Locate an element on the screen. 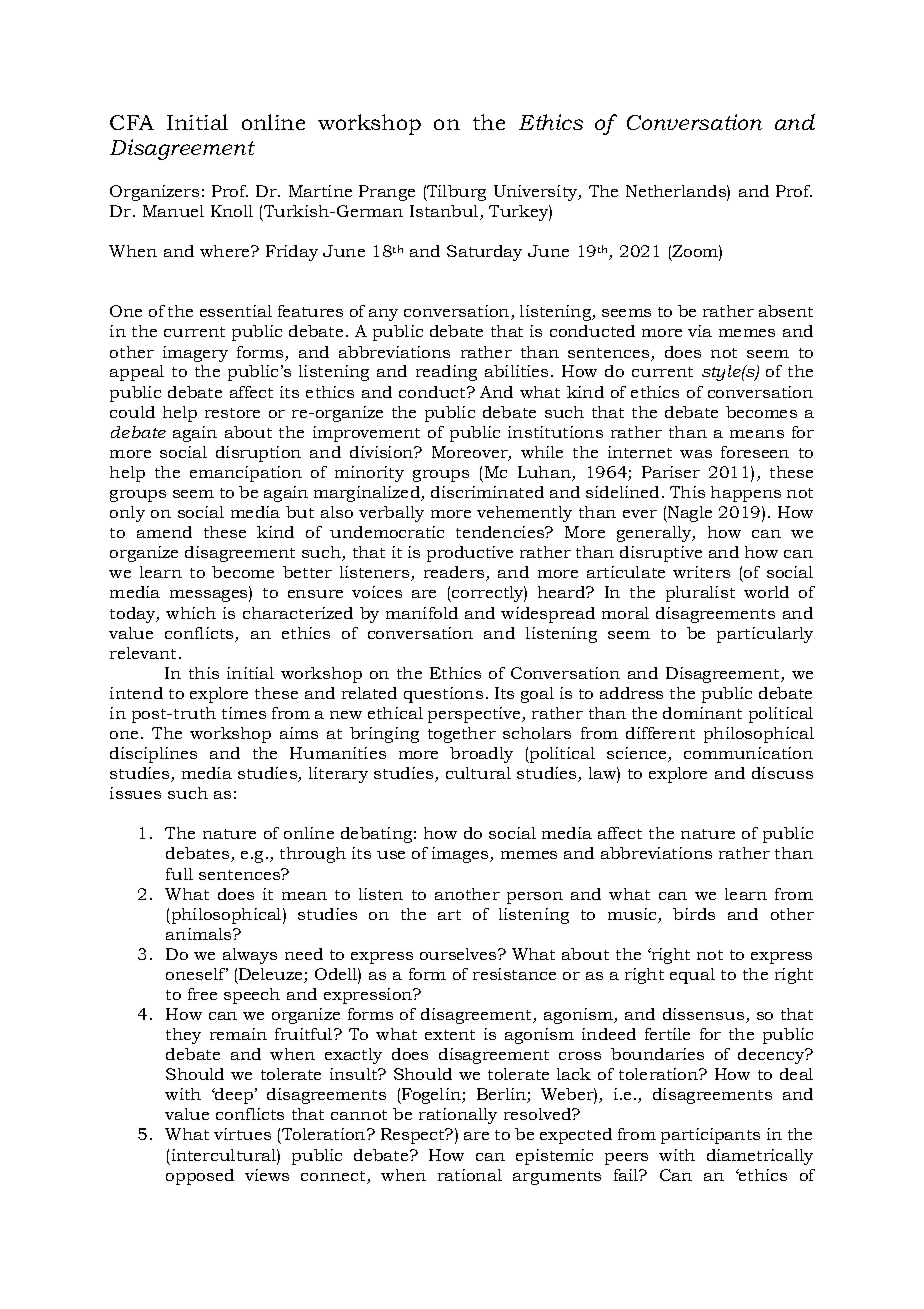 Image resolution: width=924 pixels, height=1309 pixels. productive is located at coordinates (470, 554).
